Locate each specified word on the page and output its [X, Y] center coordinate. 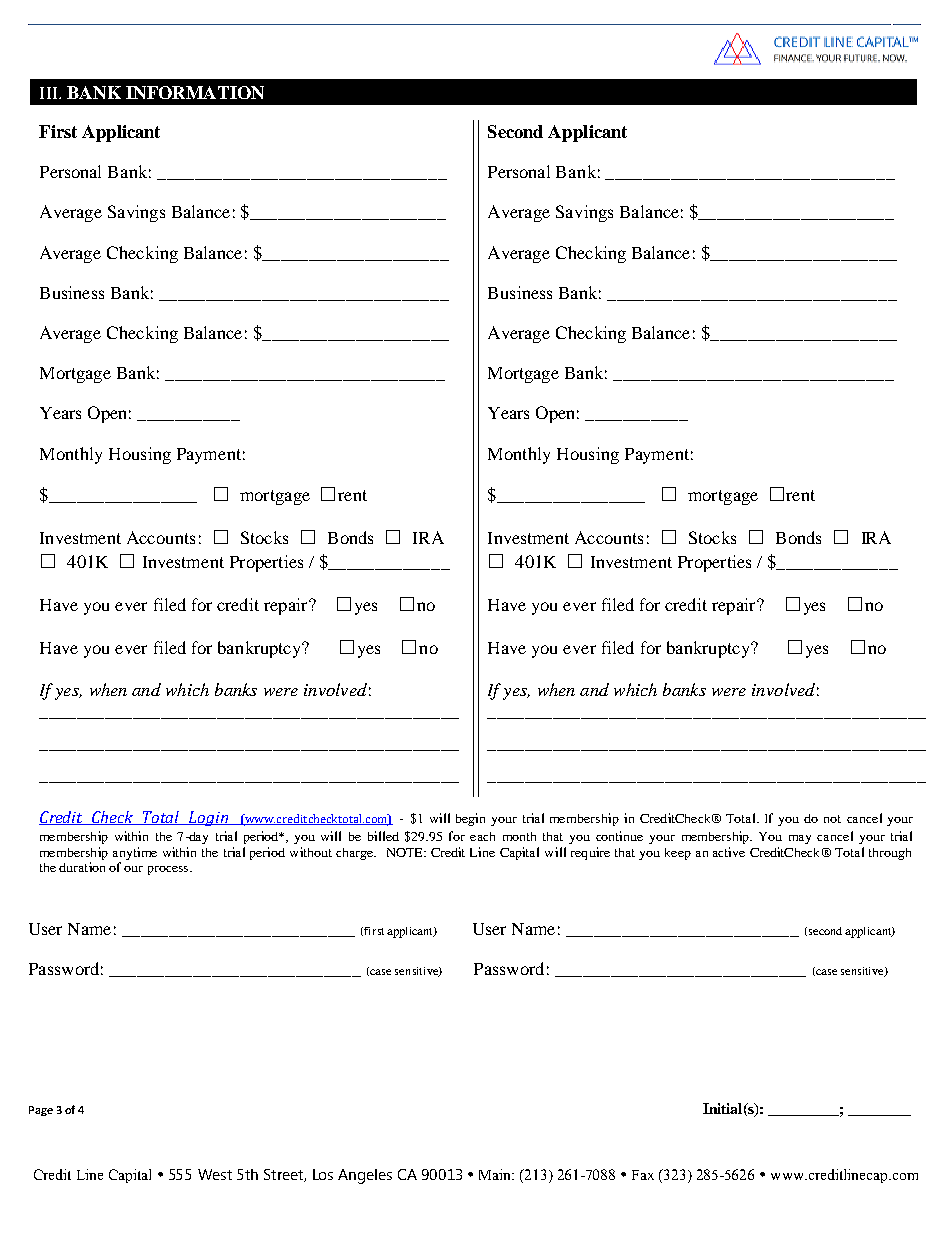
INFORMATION [195, 92]
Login [209, 818]
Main [496, 1174]
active [729, 852]
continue [619, 836]
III [50, 93]
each [482, 836]
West [215, 1174]
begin [470, 819]
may [800, 839]
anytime [135, 853]
